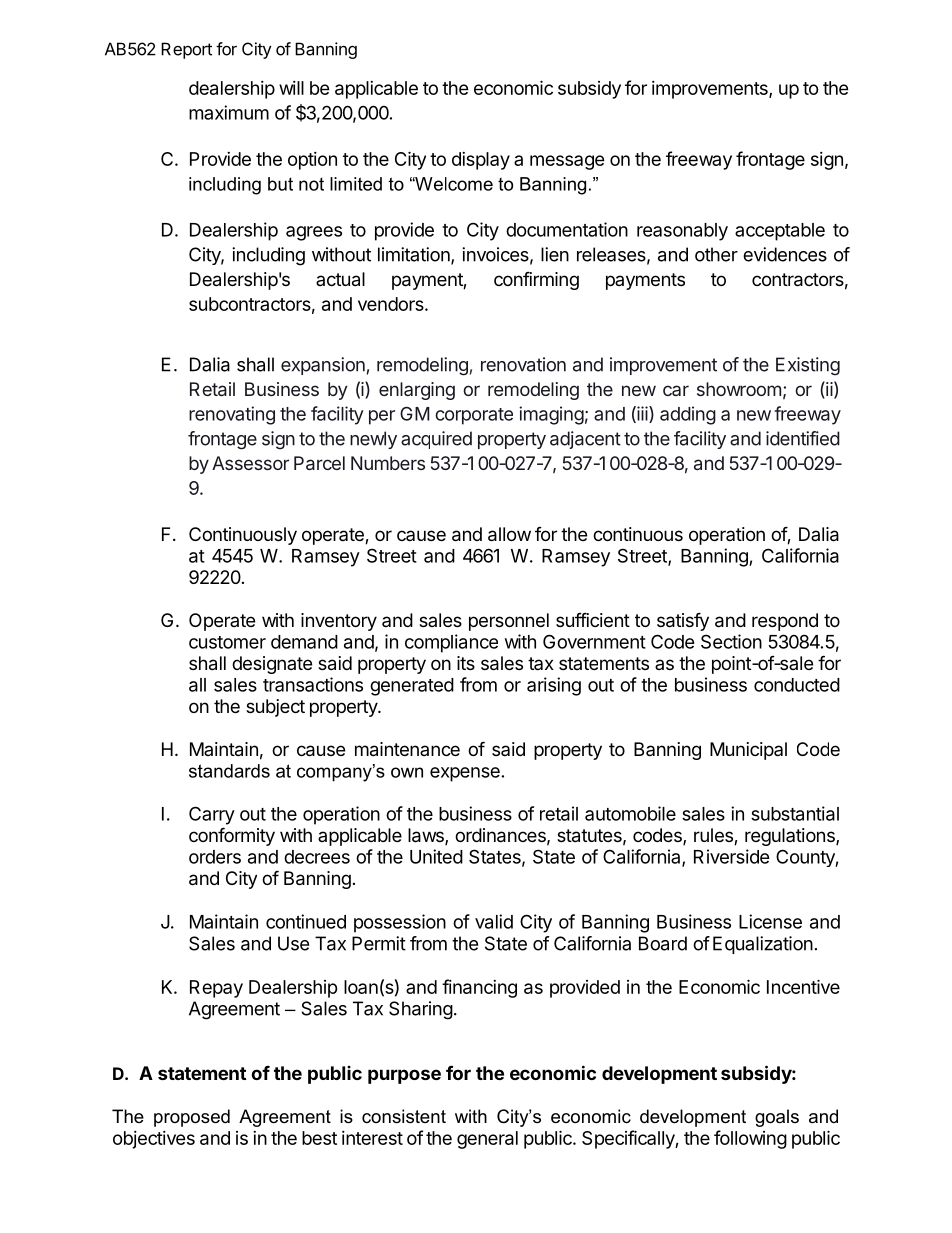 The height and width of the screenshot is (1233, 952). I want to click on Section, so click(731, 641).
